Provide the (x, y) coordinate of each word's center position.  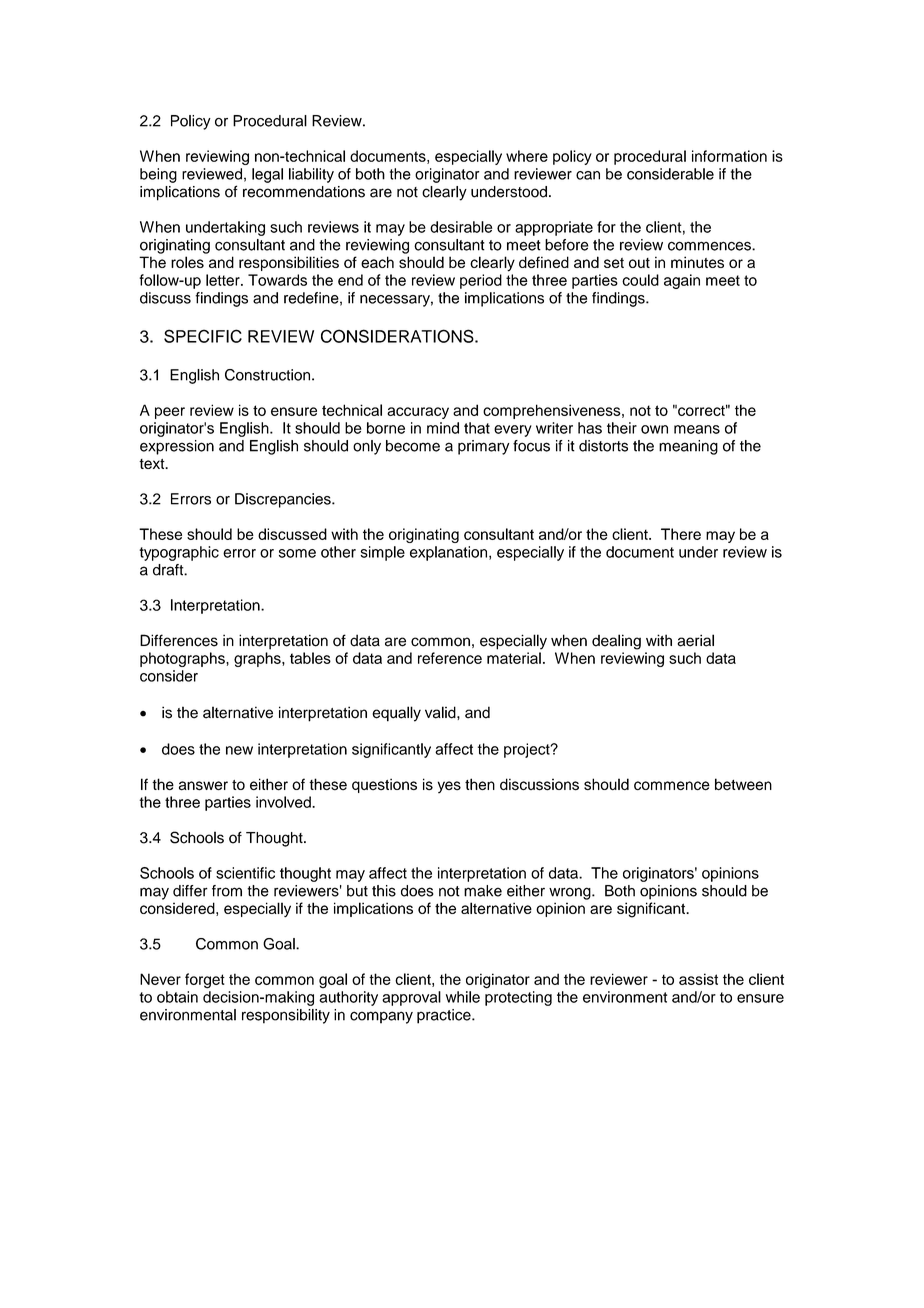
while (463, 997)
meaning (688, 447)
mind (443, 428)
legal (267, 175)
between (743, 784)
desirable (461, 227)
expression (177, 447)
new (239, 750)
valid (441, 712)
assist (698, 979)
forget (205, 981)
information (729, 156)
